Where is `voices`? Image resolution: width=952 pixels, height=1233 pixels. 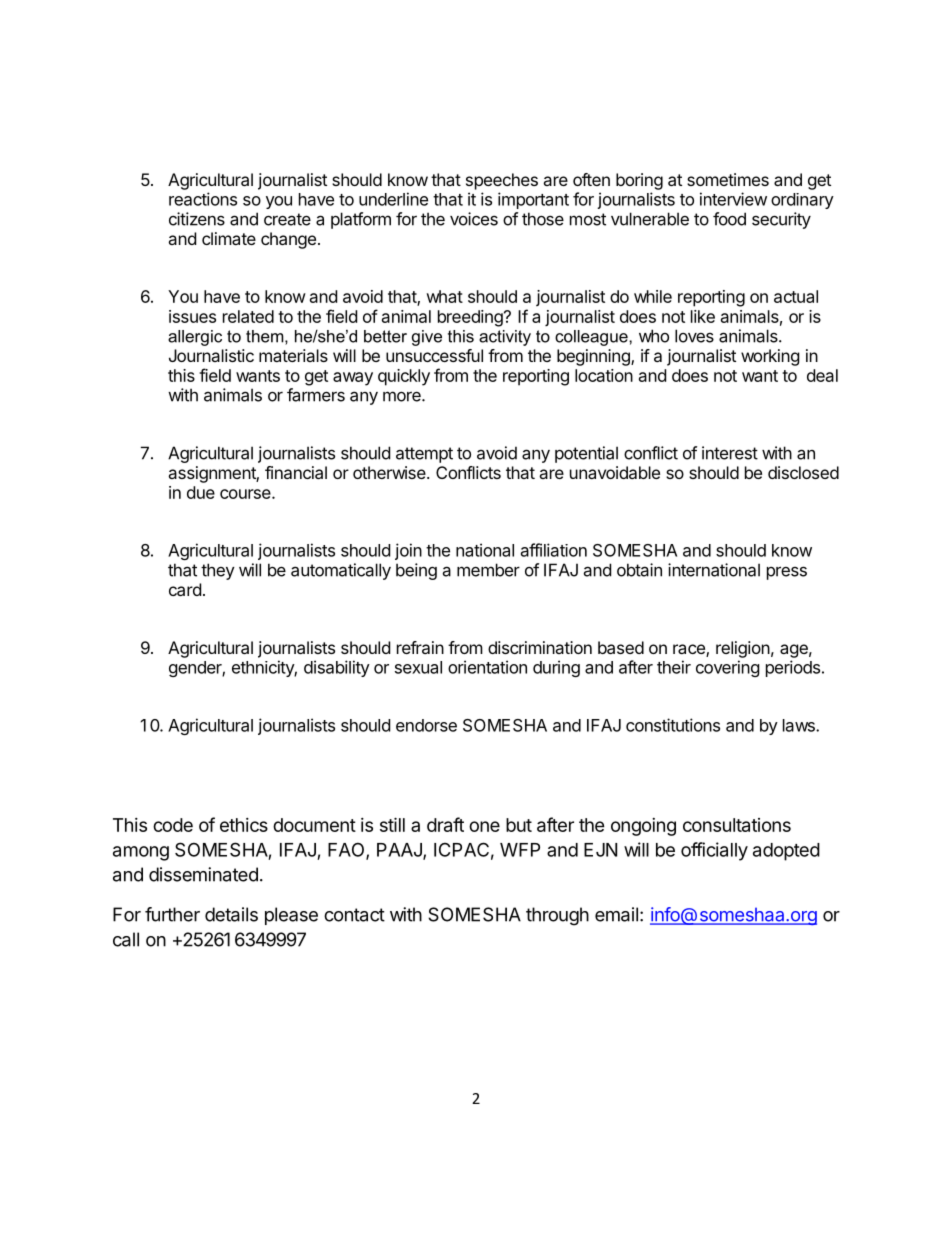
voices is located at coordinates (474, 219).
